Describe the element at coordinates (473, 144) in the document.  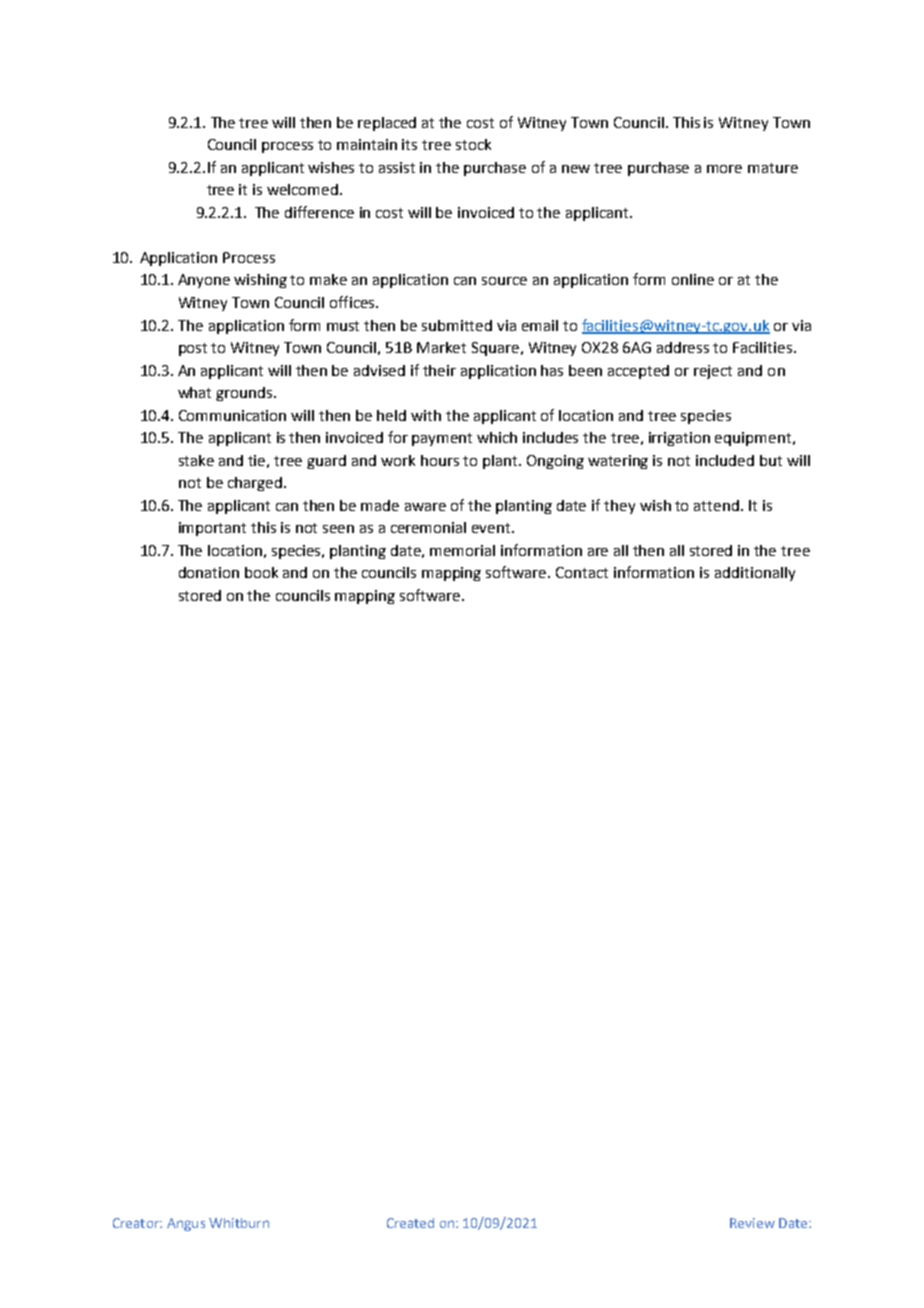
I see `stock` at that location.
